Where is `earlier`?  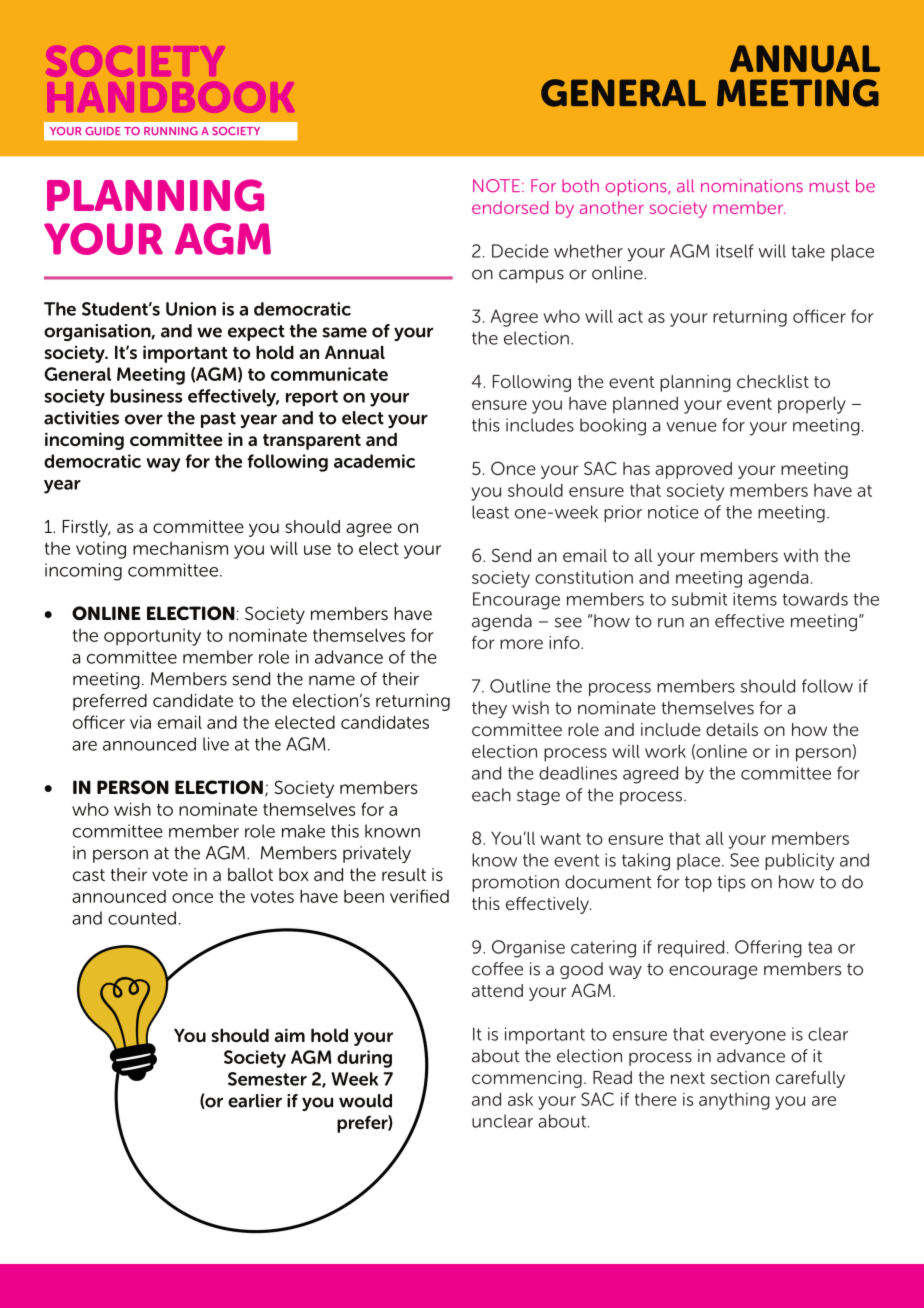
earlier is located at coordinates (255, 1101).
